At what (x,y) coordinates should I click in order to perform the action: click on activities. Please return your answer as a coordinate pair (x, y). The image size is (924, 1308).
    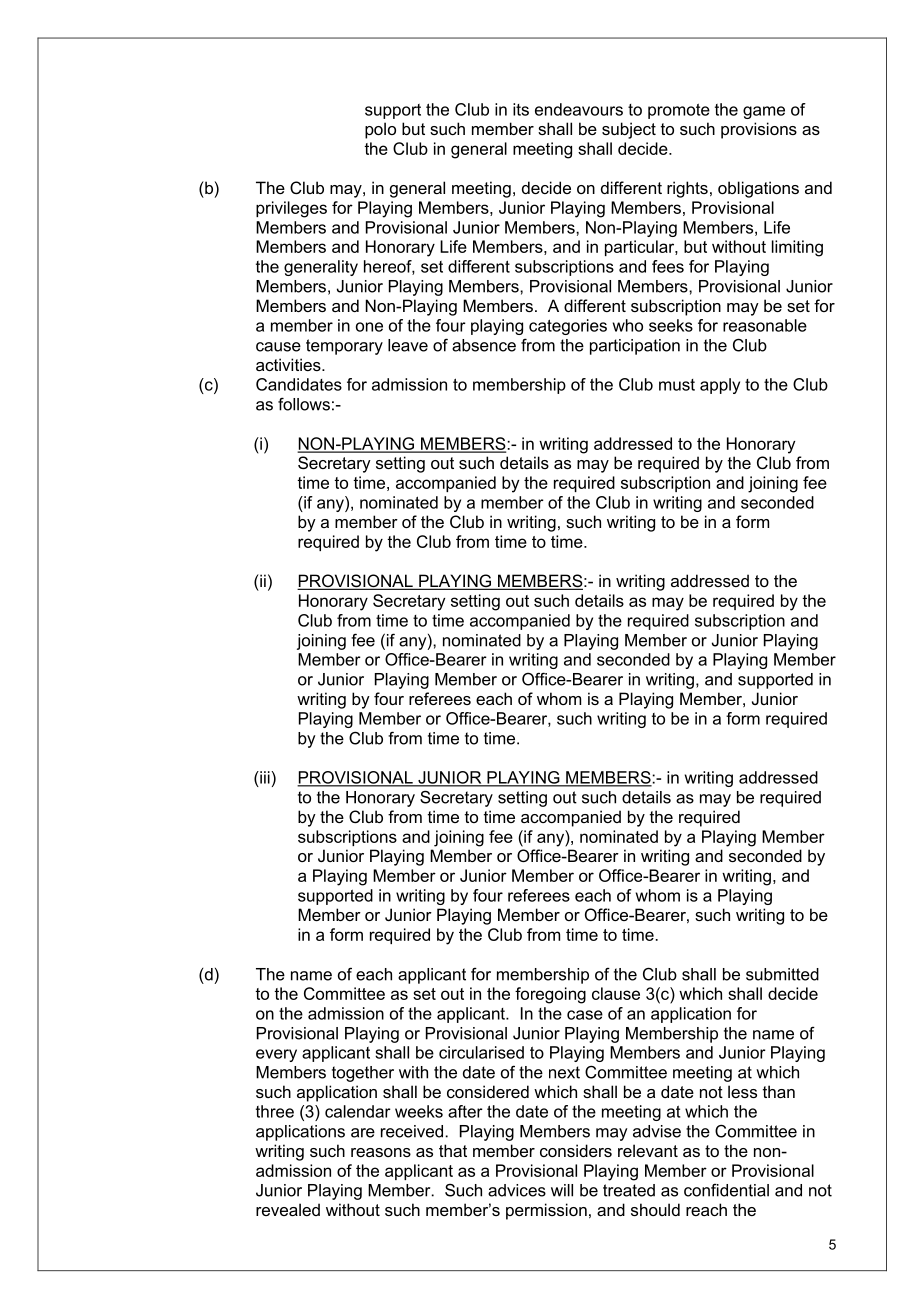
    Looking at the image, I should click on (289, 364).
